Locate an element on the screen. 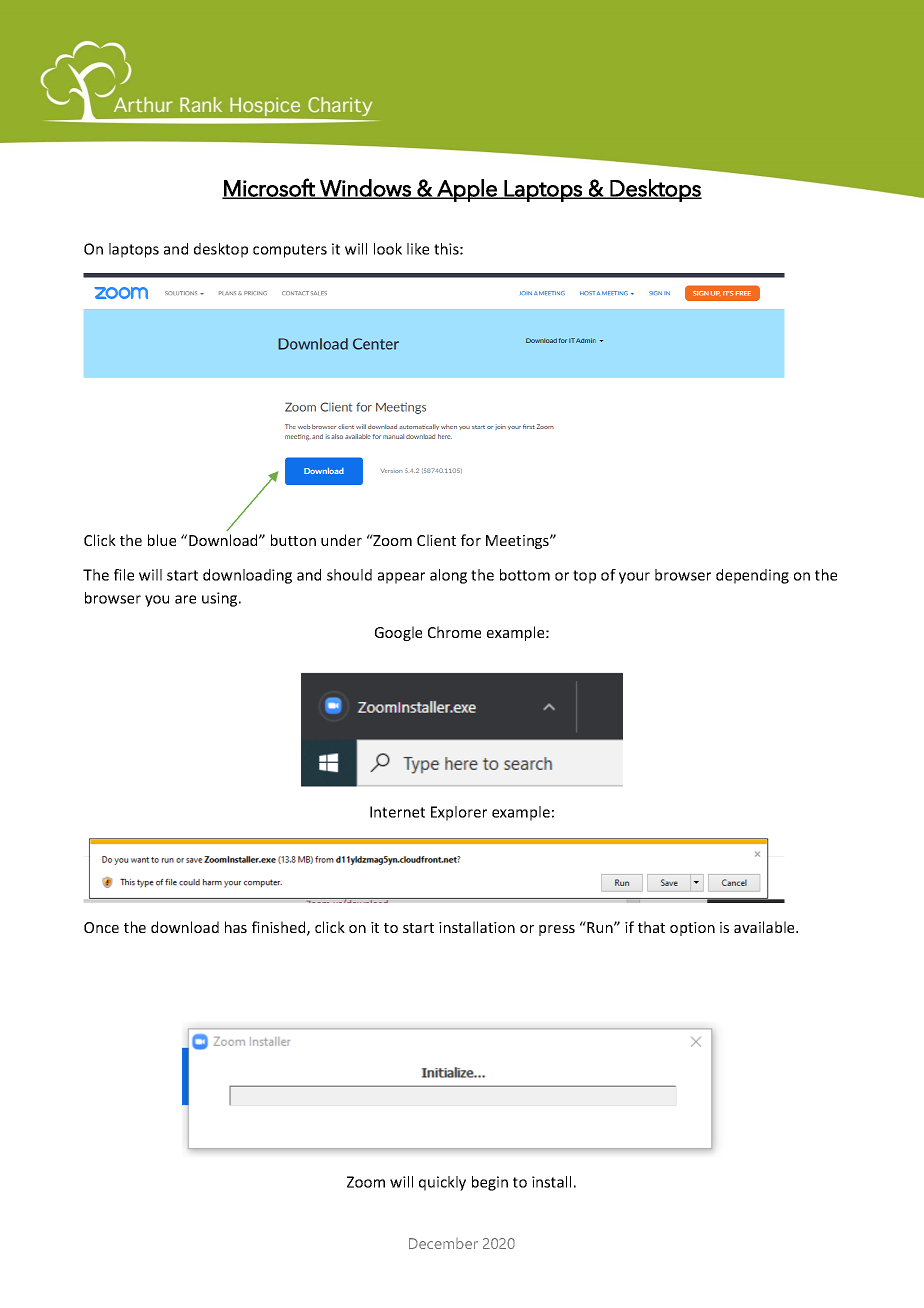 This screenshot has width=924, height=1308. depending is located at coordinates (752, 576).
